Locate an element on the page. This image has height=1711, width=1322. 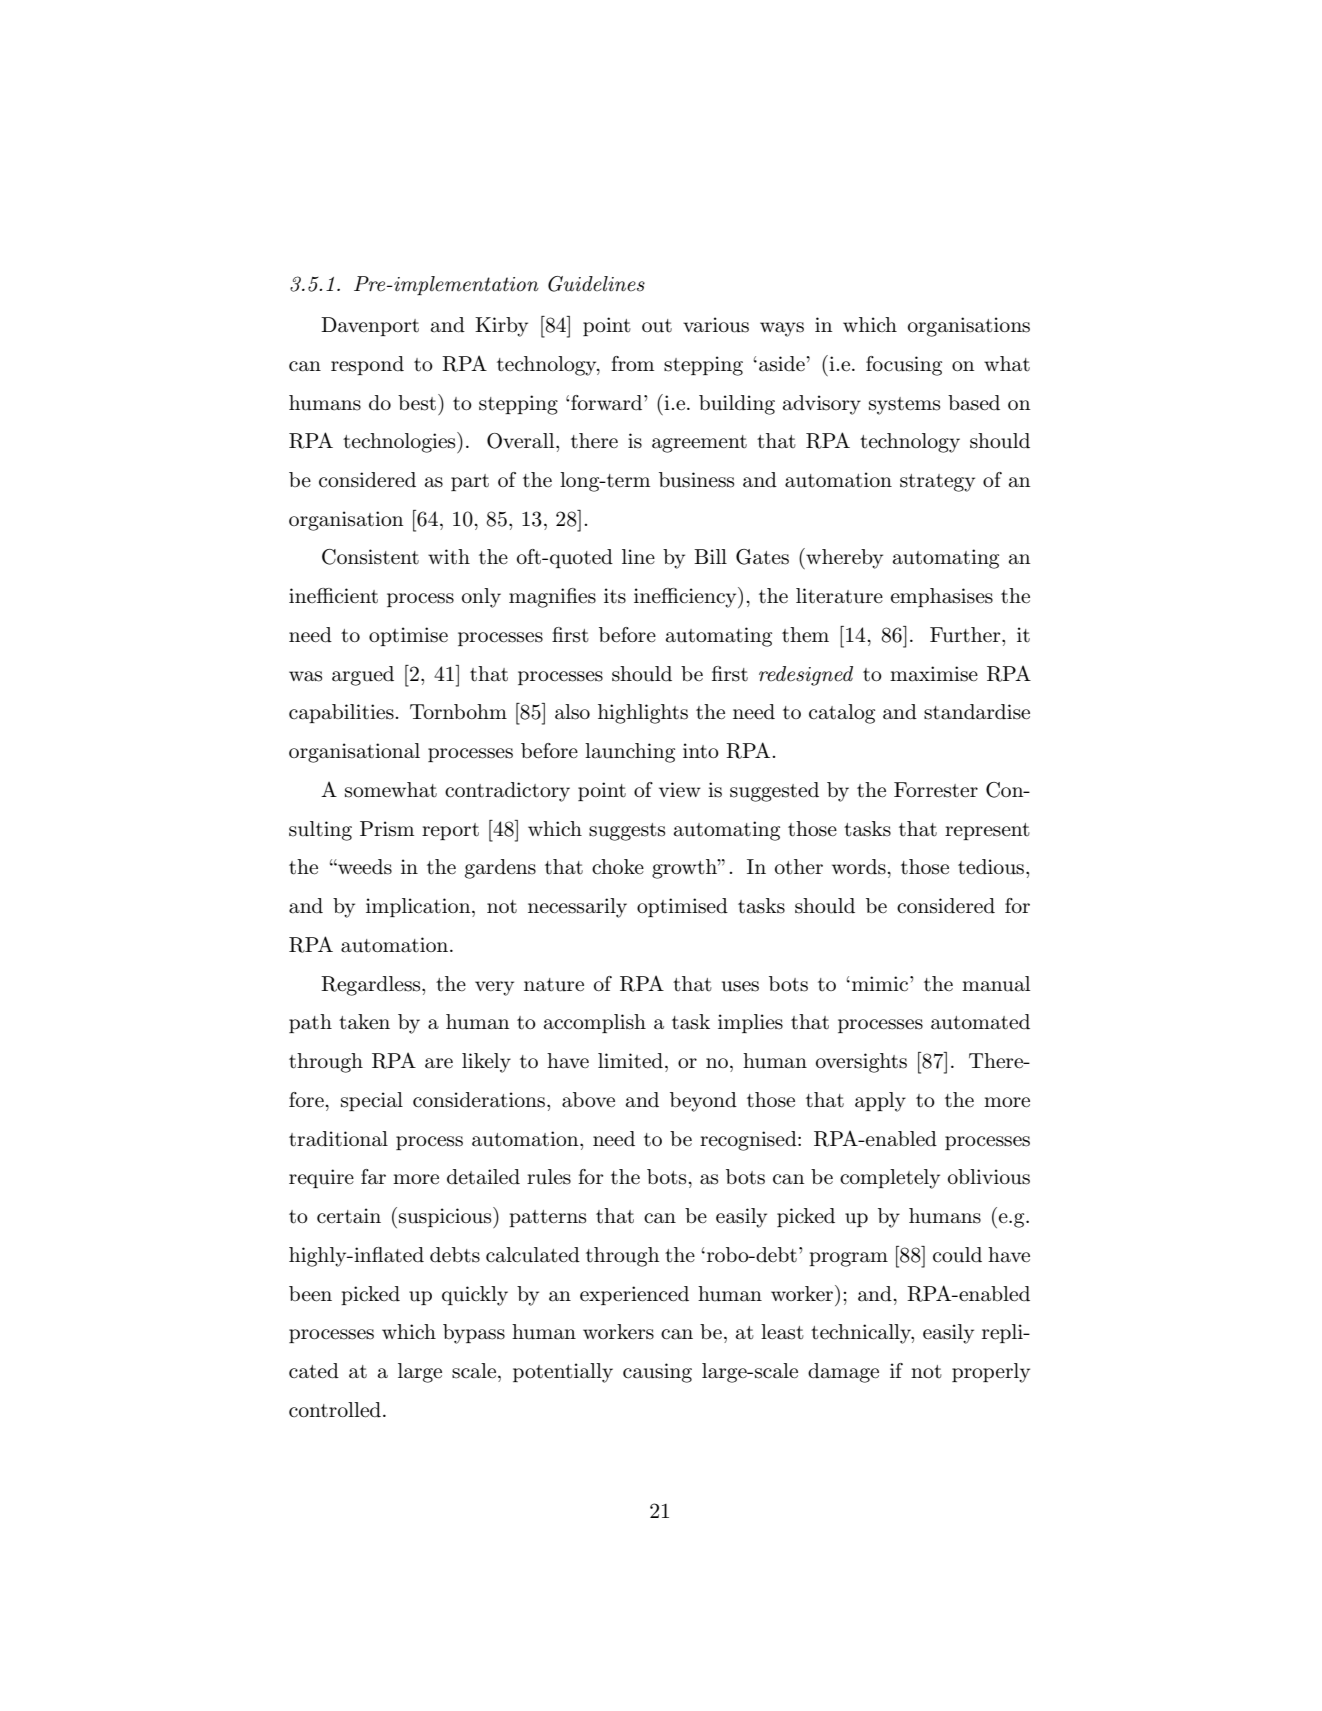
controlled is located at coordinates (335, 1410).
